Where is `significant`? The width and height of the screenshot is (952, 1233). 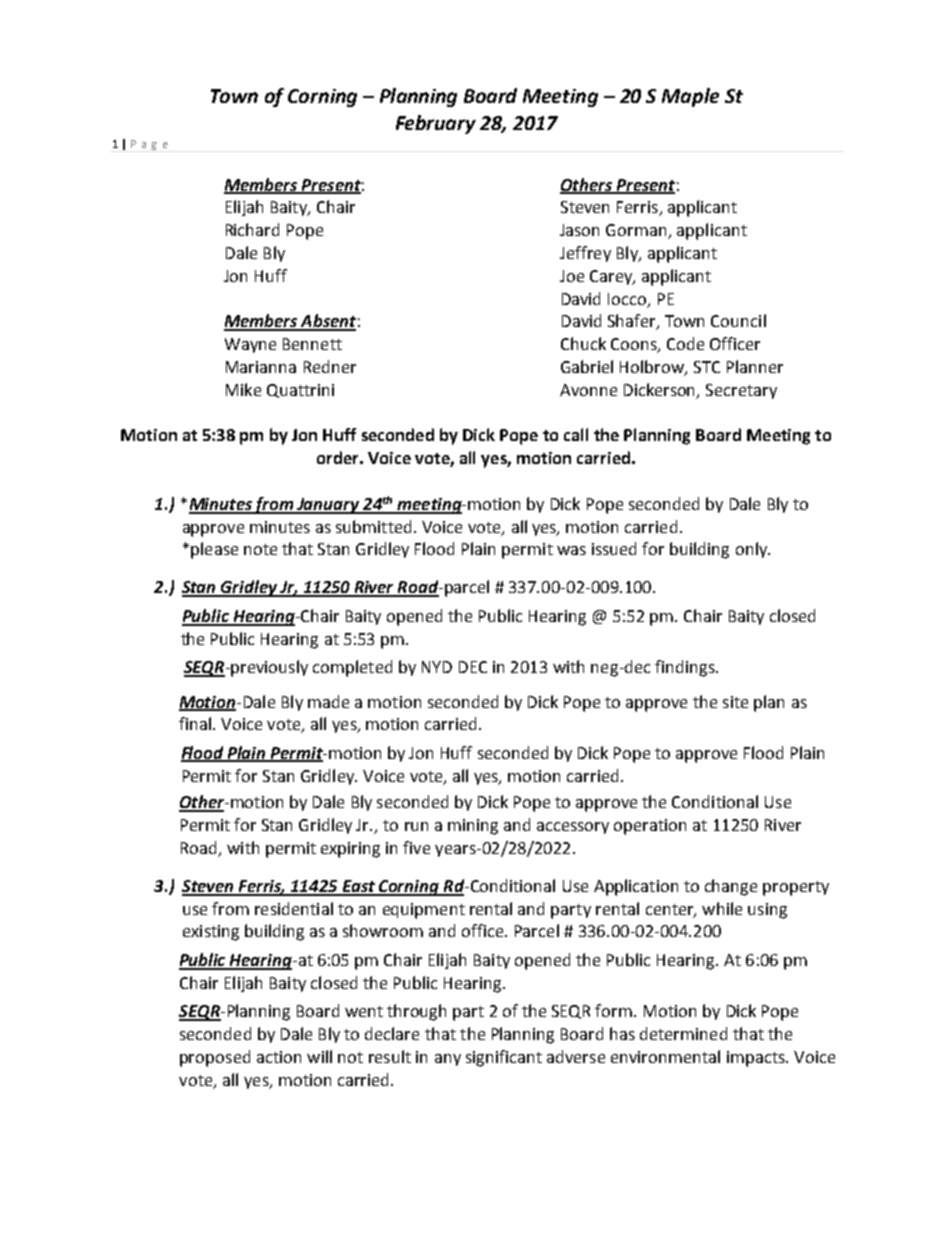 significant is located at coordinates (504, 1058).
